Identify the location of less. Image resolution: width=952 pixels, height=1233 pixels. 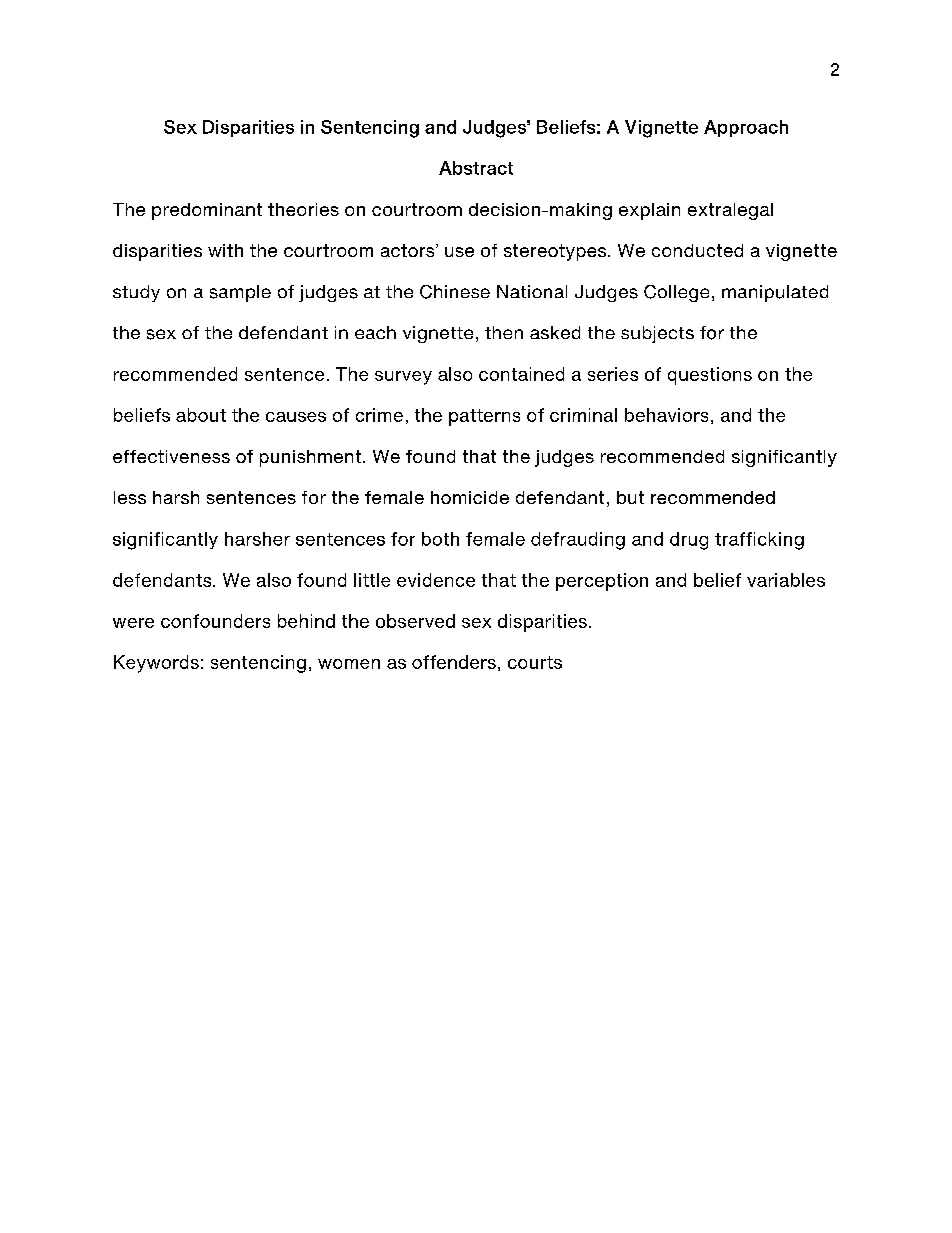
(130, 497).
